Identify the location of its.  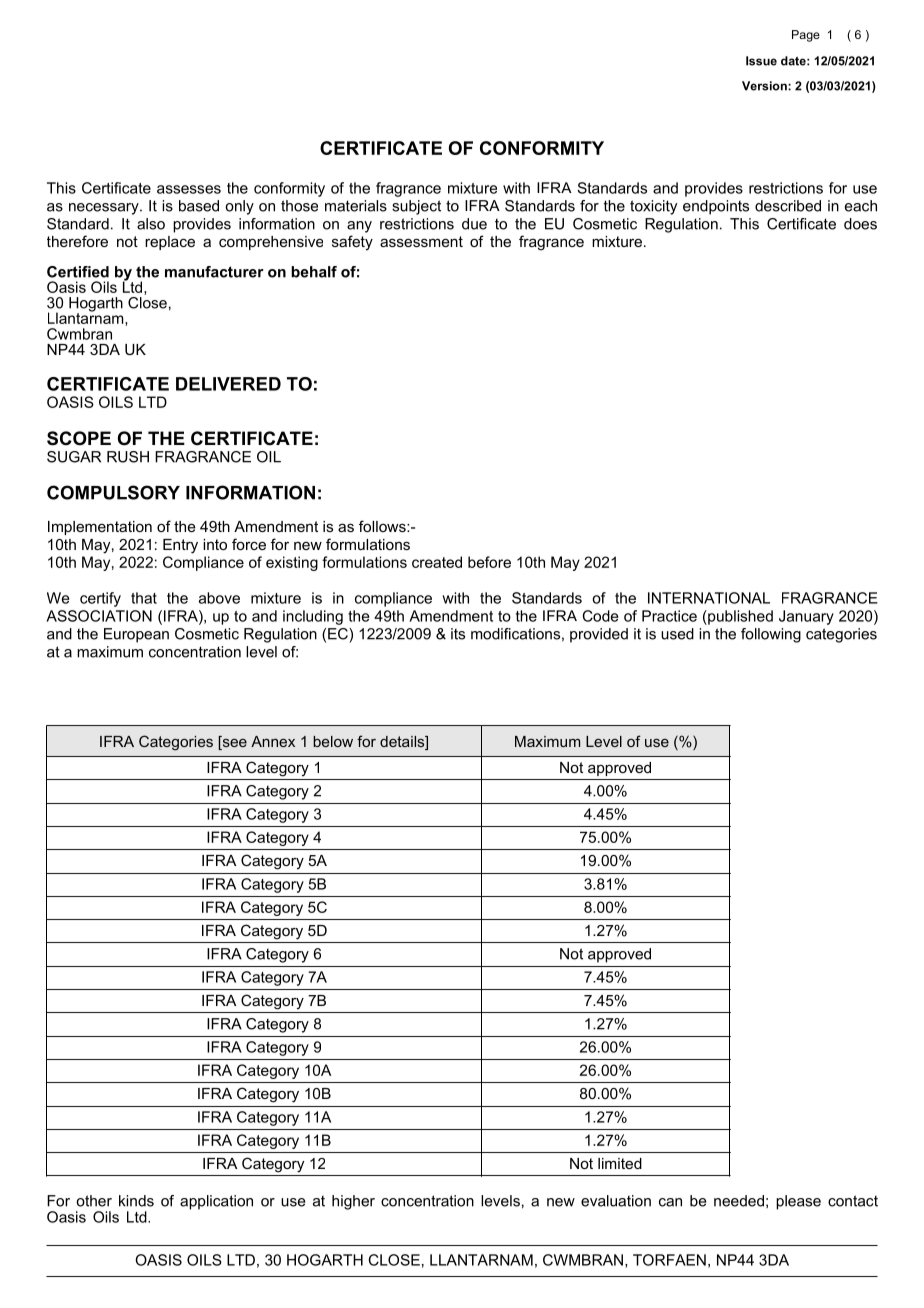
(458, 634).
